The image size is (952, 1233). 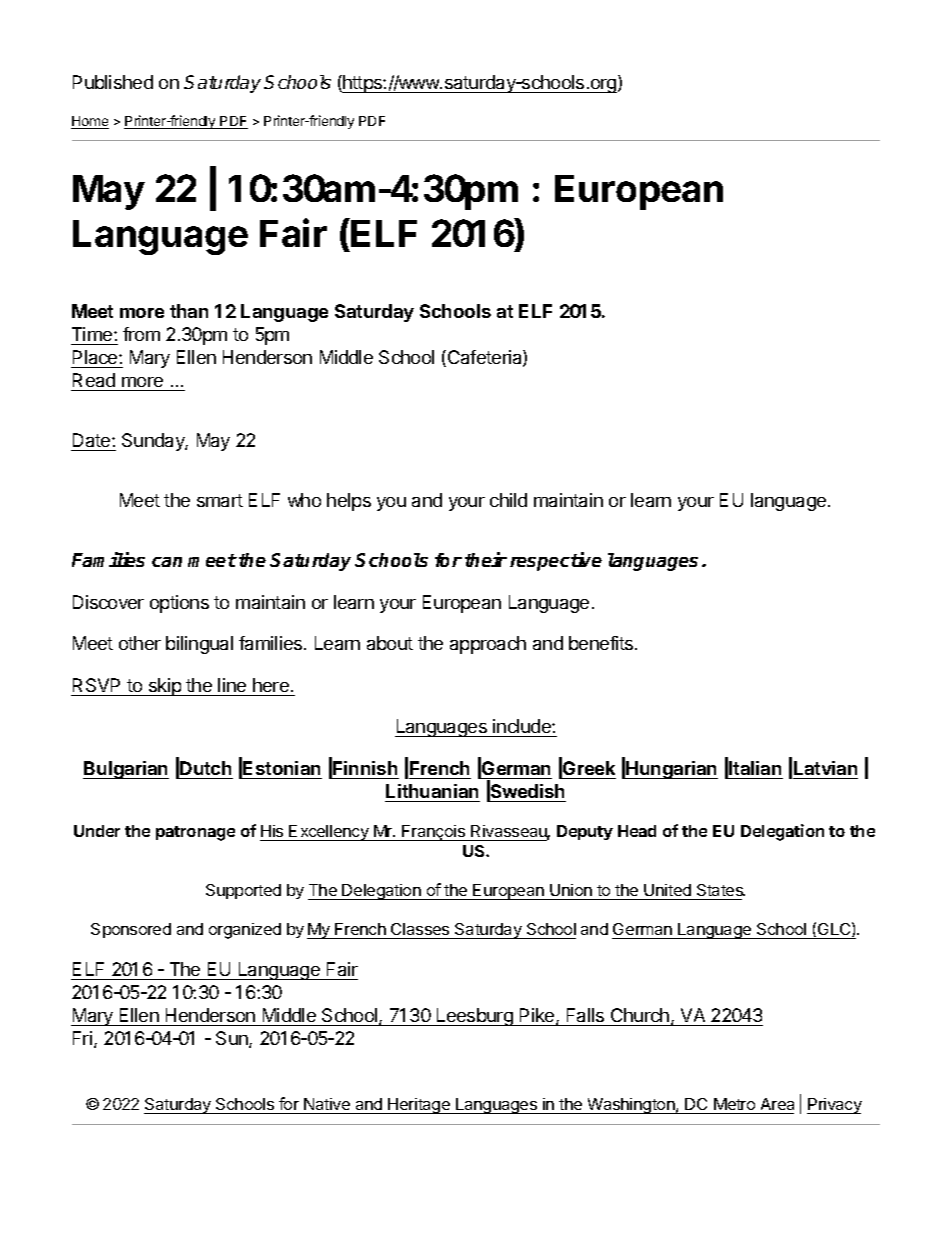 What do you see at coordinates (113, 82) in the image?
I see `Published` at bounding box center [113, 82].
